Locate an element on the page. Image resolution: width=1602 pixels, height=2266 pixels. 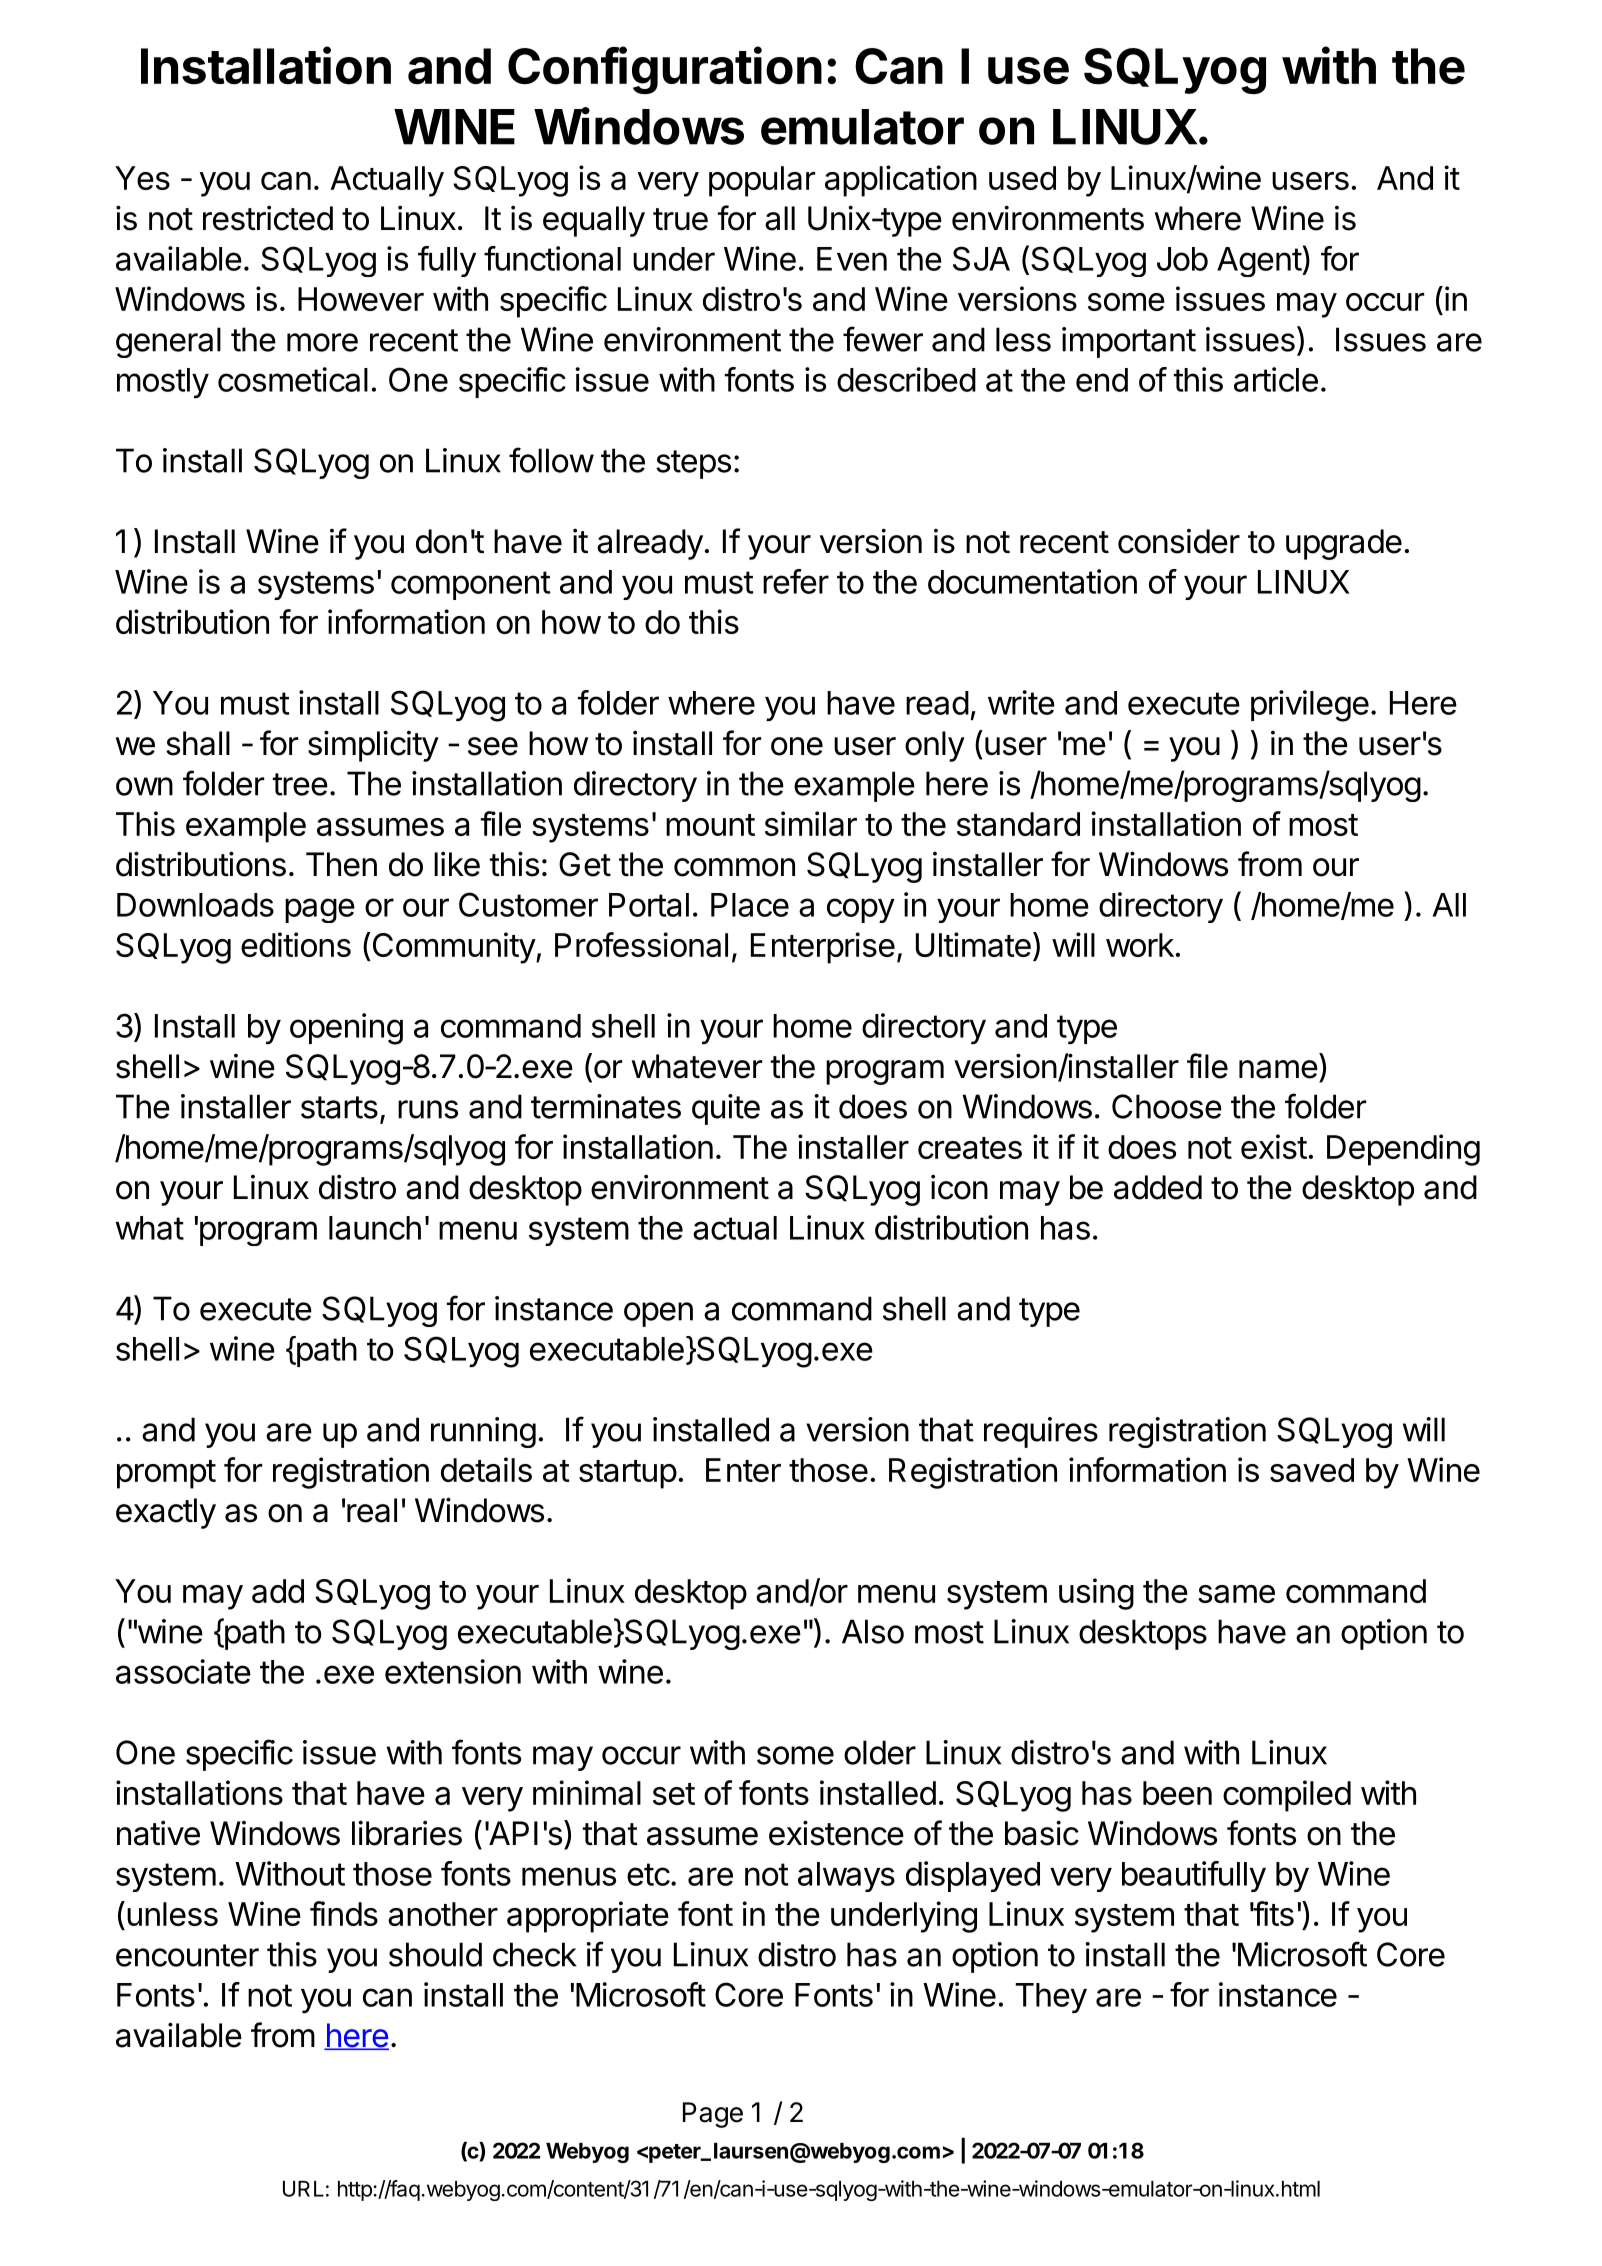
They is located at coordinates (1051, 1998).
